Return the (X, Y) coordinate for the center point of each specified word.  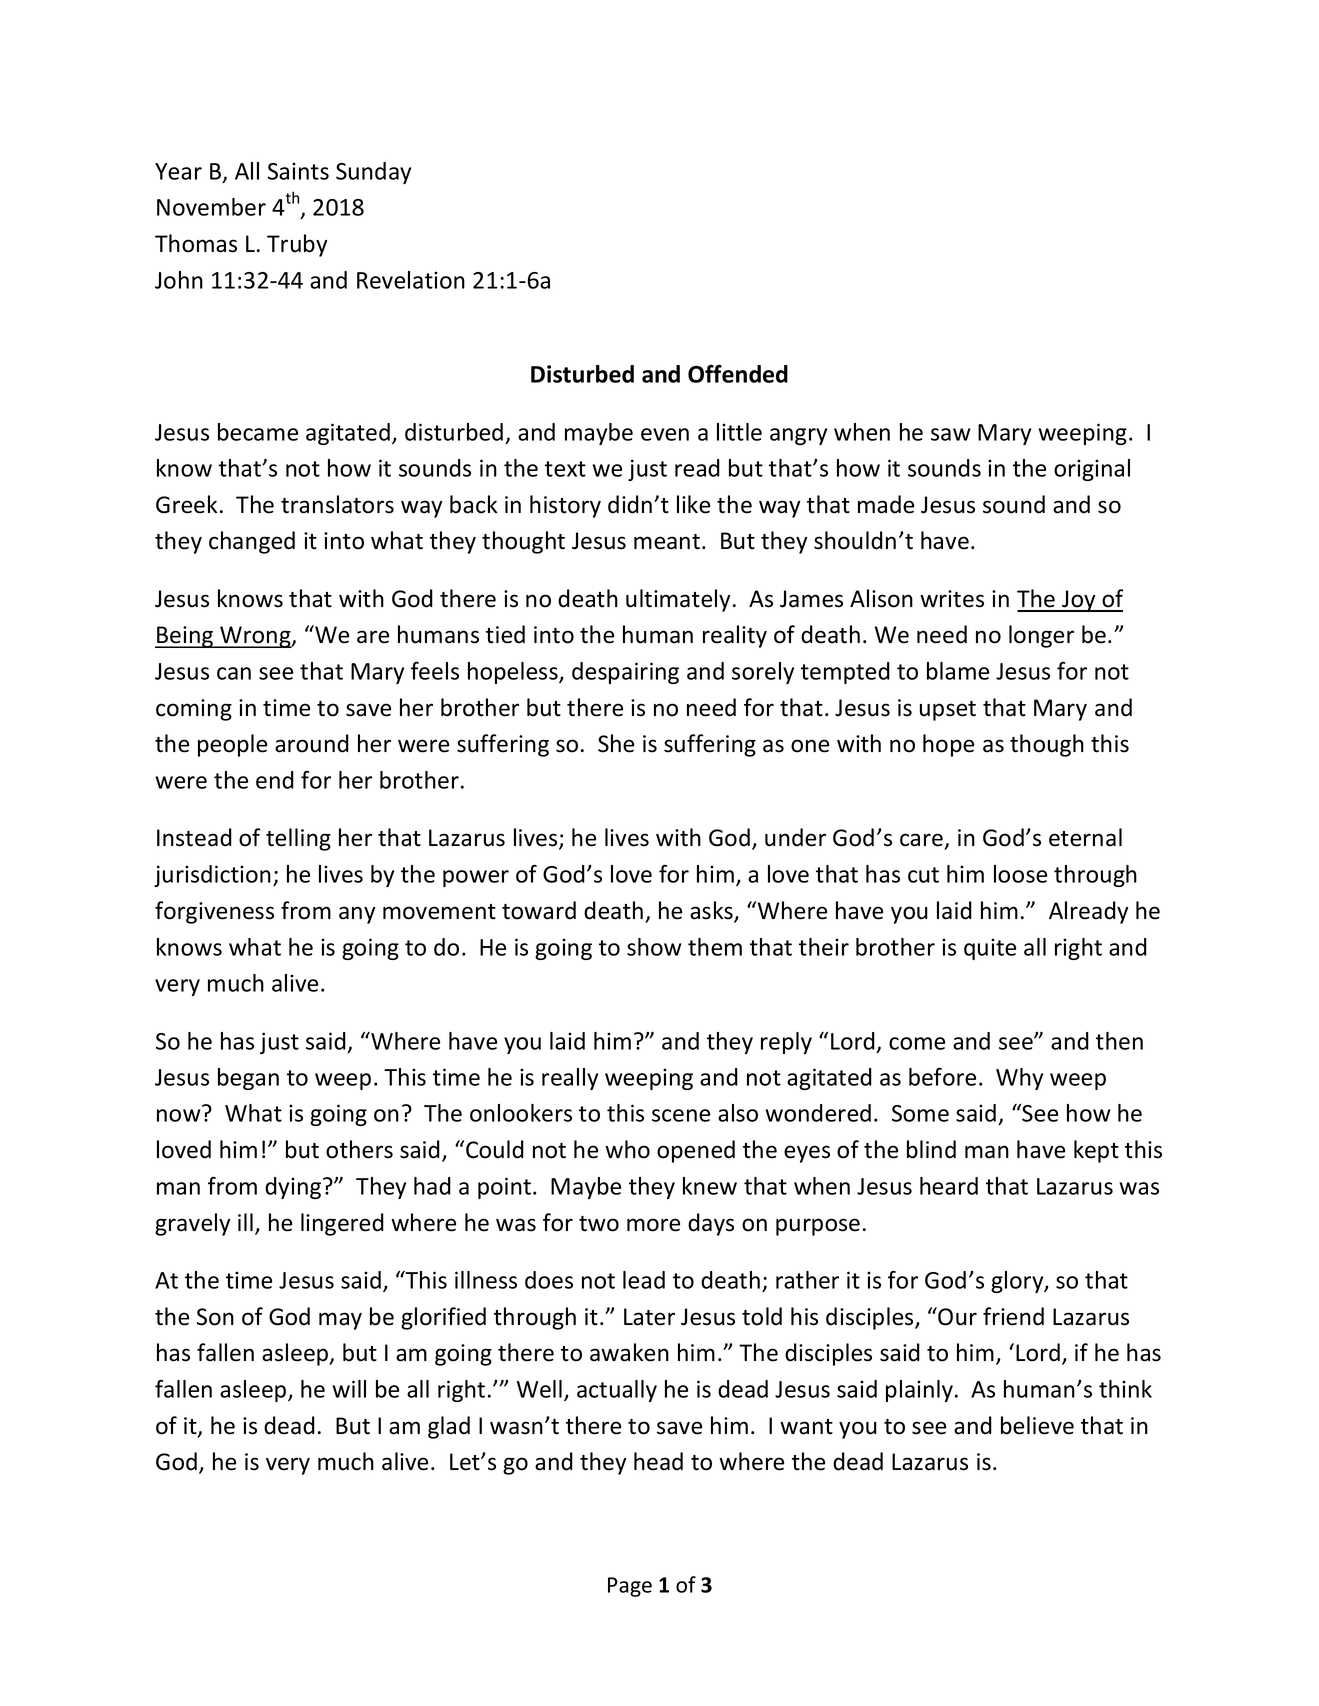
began (248, 1079)
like (693, 504)
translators (337, 504)
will (349, 1389)
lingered (342, 1224)
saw (951, 434)
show (654, 947)
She (616, 743)
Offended (738, 374)
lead (644, 1280)
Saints (298, 171)
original (1092, 470)
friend (1013, 1316)
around (312, 743)
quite (990, 949)
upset (948, 711)
